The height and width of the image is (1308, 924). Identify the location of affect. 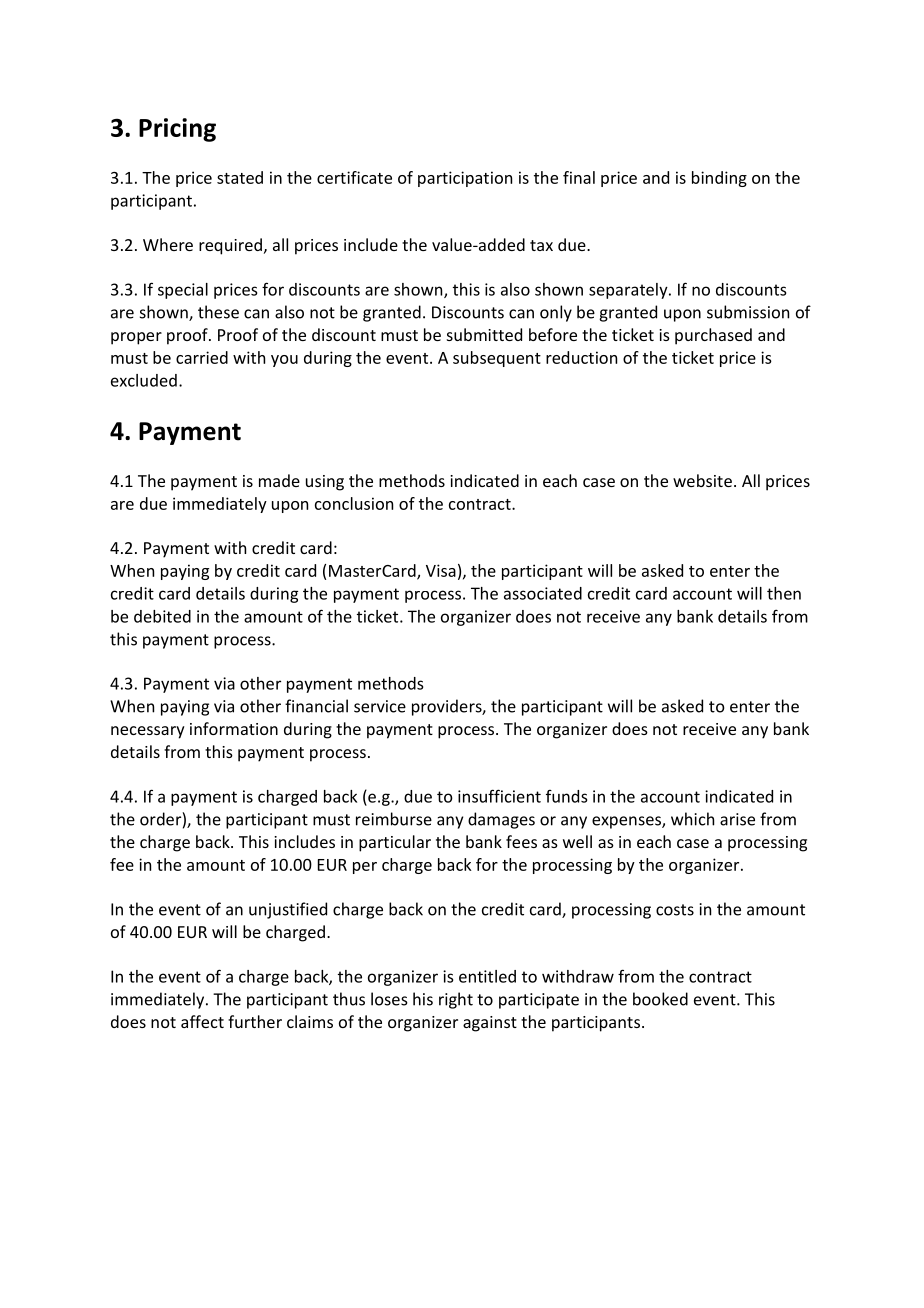
(202, 1021).
